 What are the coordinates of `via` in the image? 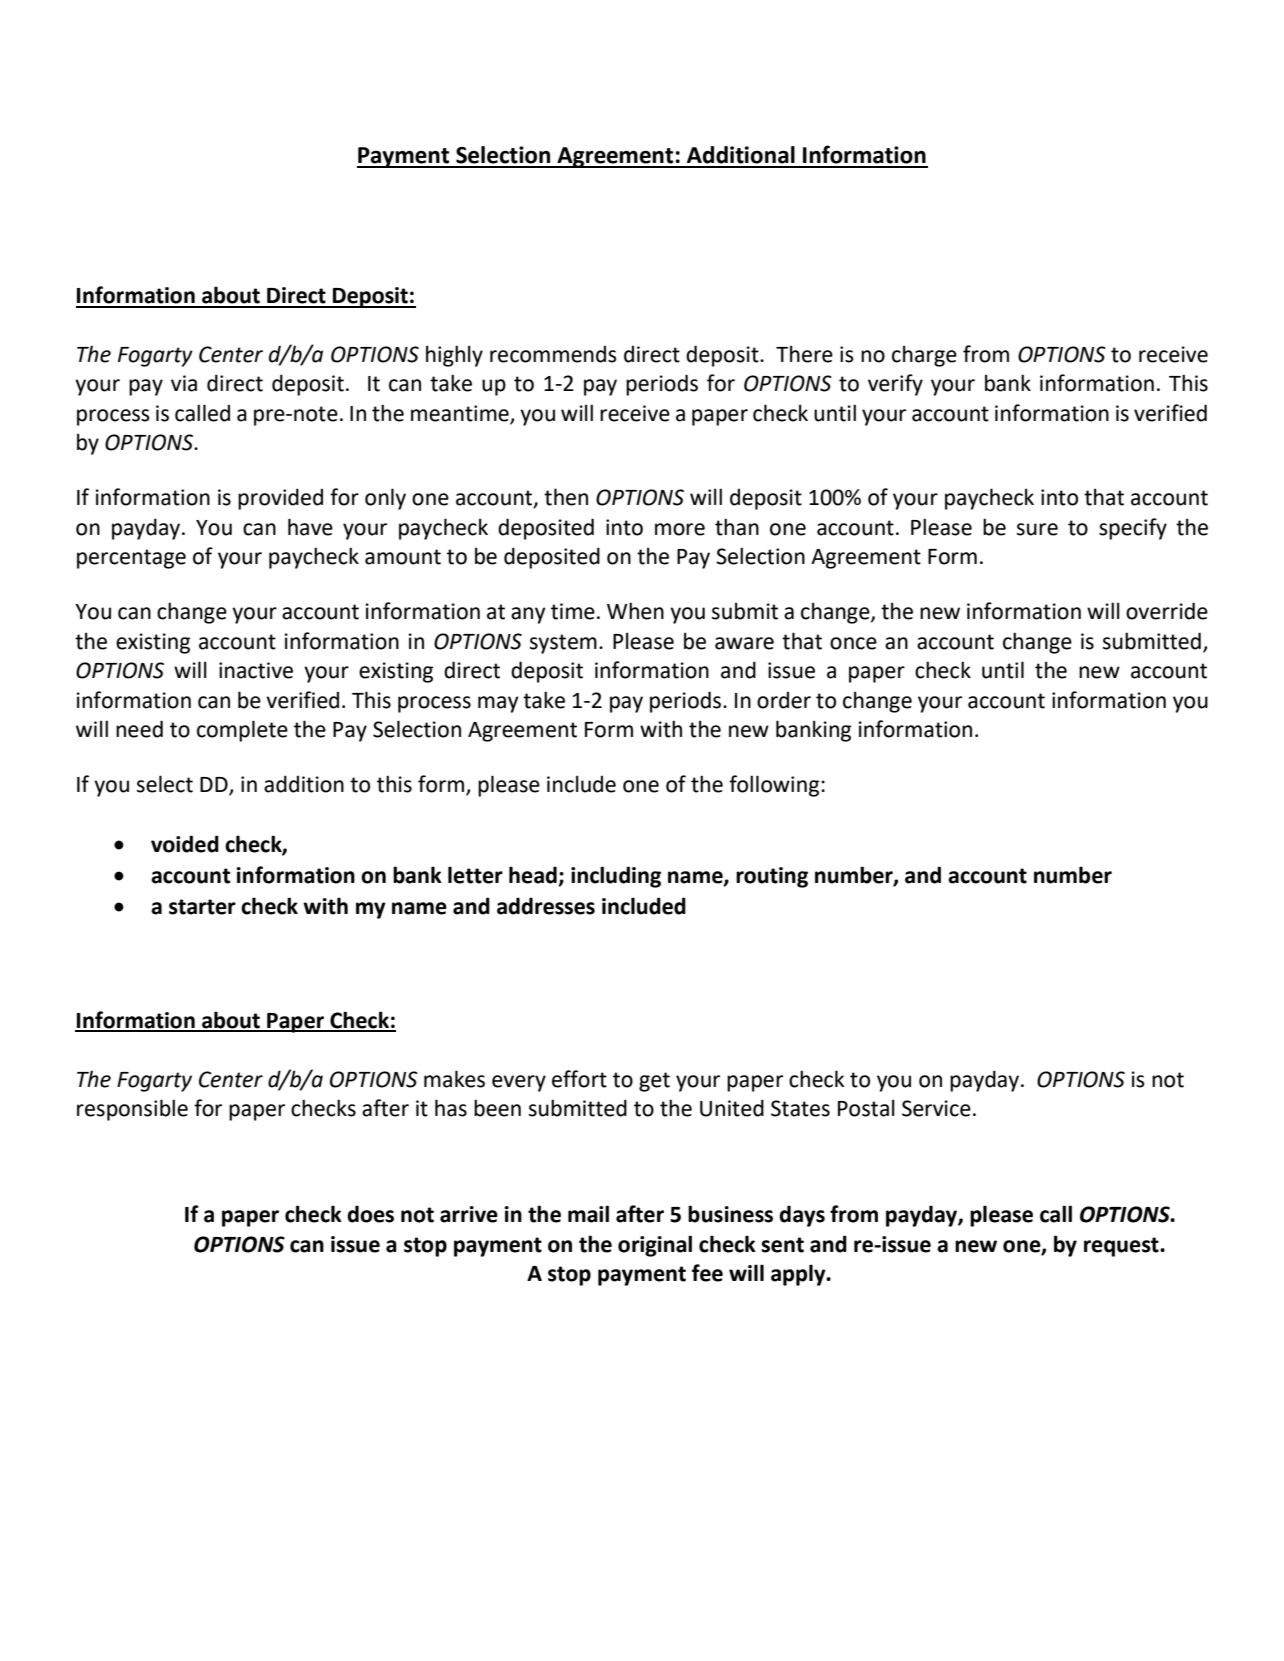 It's located at (184, 383).
